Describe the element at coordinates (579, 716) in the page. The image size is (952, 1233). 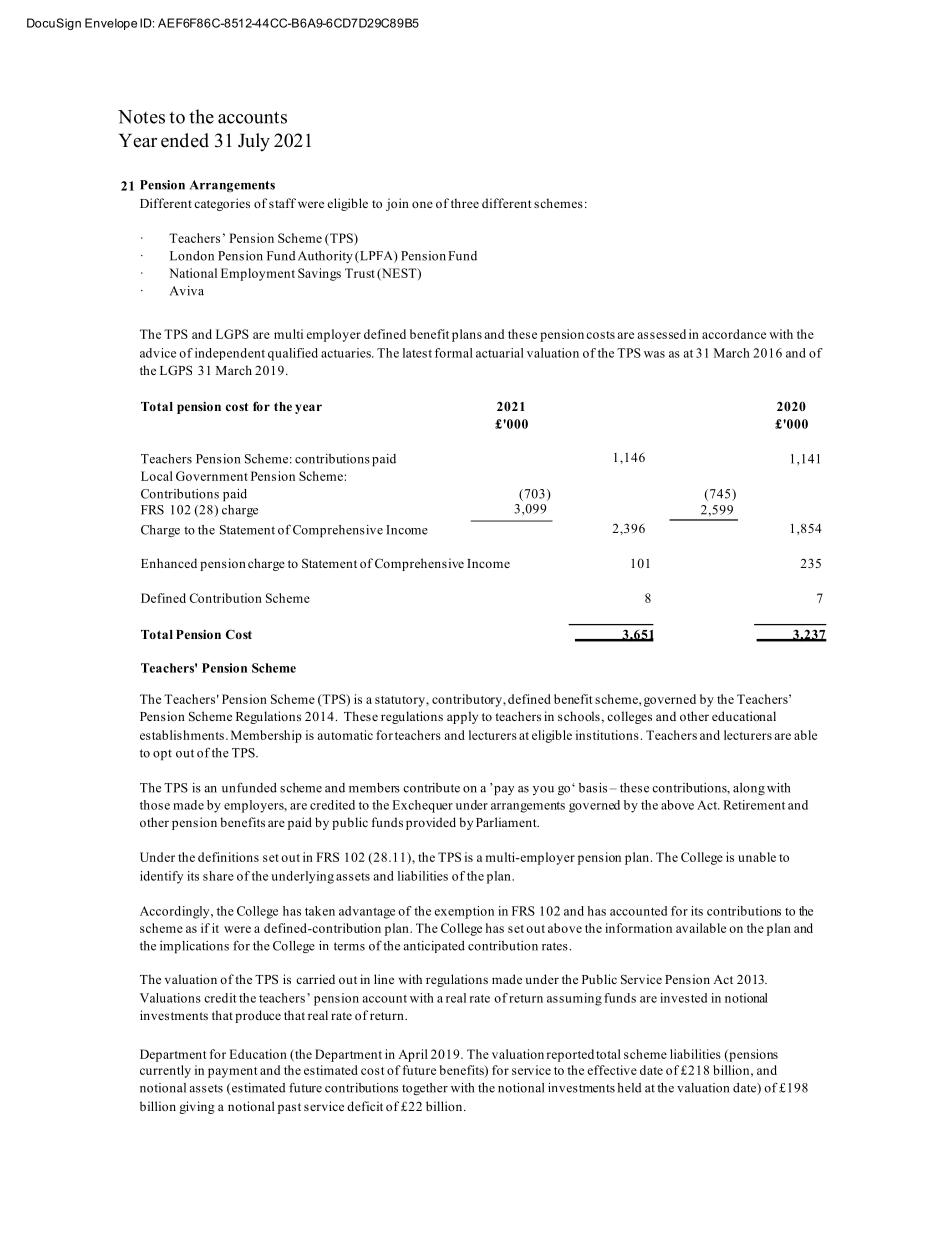
I see `schools` at that location.
